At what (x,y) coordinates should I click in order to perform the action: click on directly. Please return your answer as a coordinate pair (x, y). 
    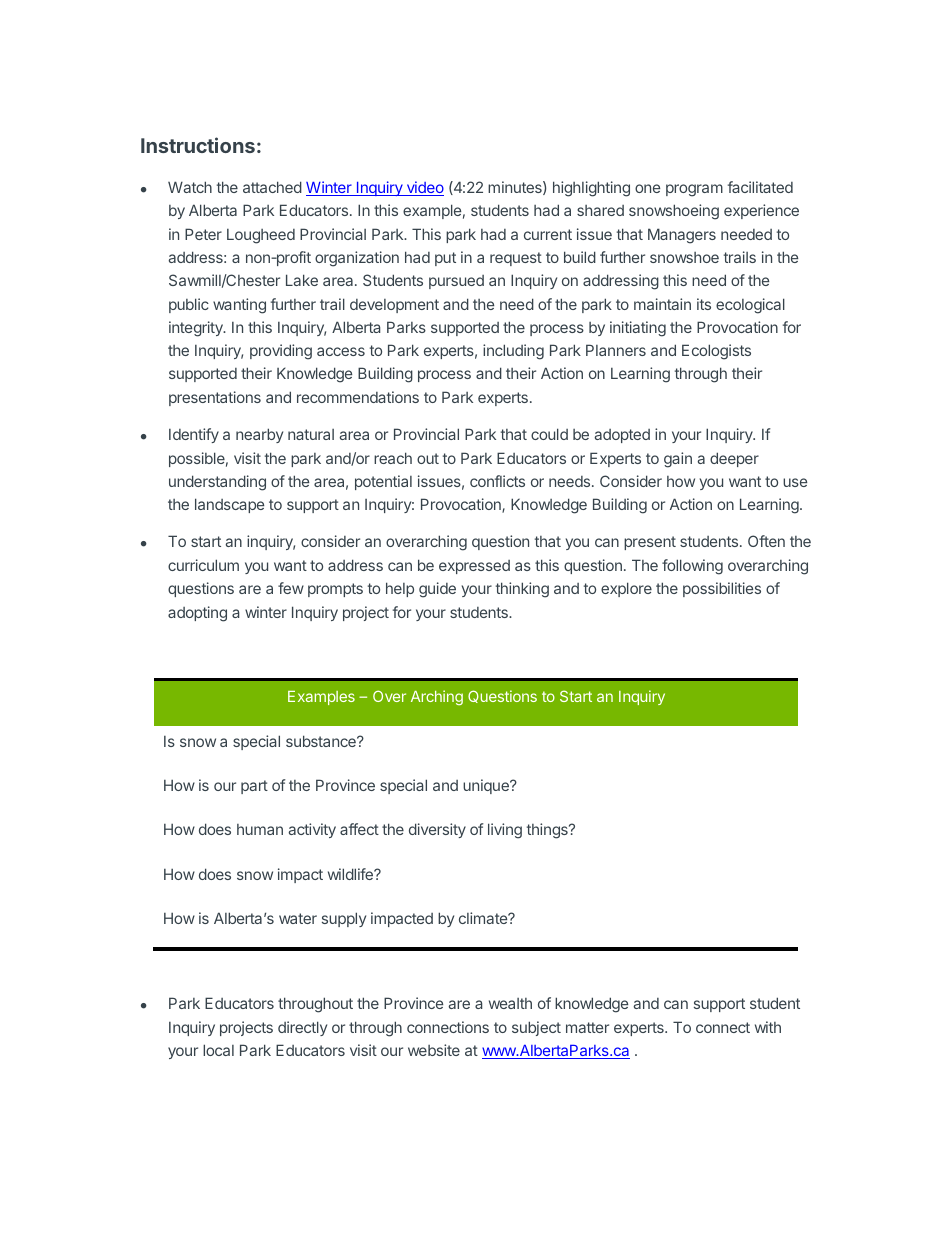
    Looking at the image, I should click on (302, 1028).
